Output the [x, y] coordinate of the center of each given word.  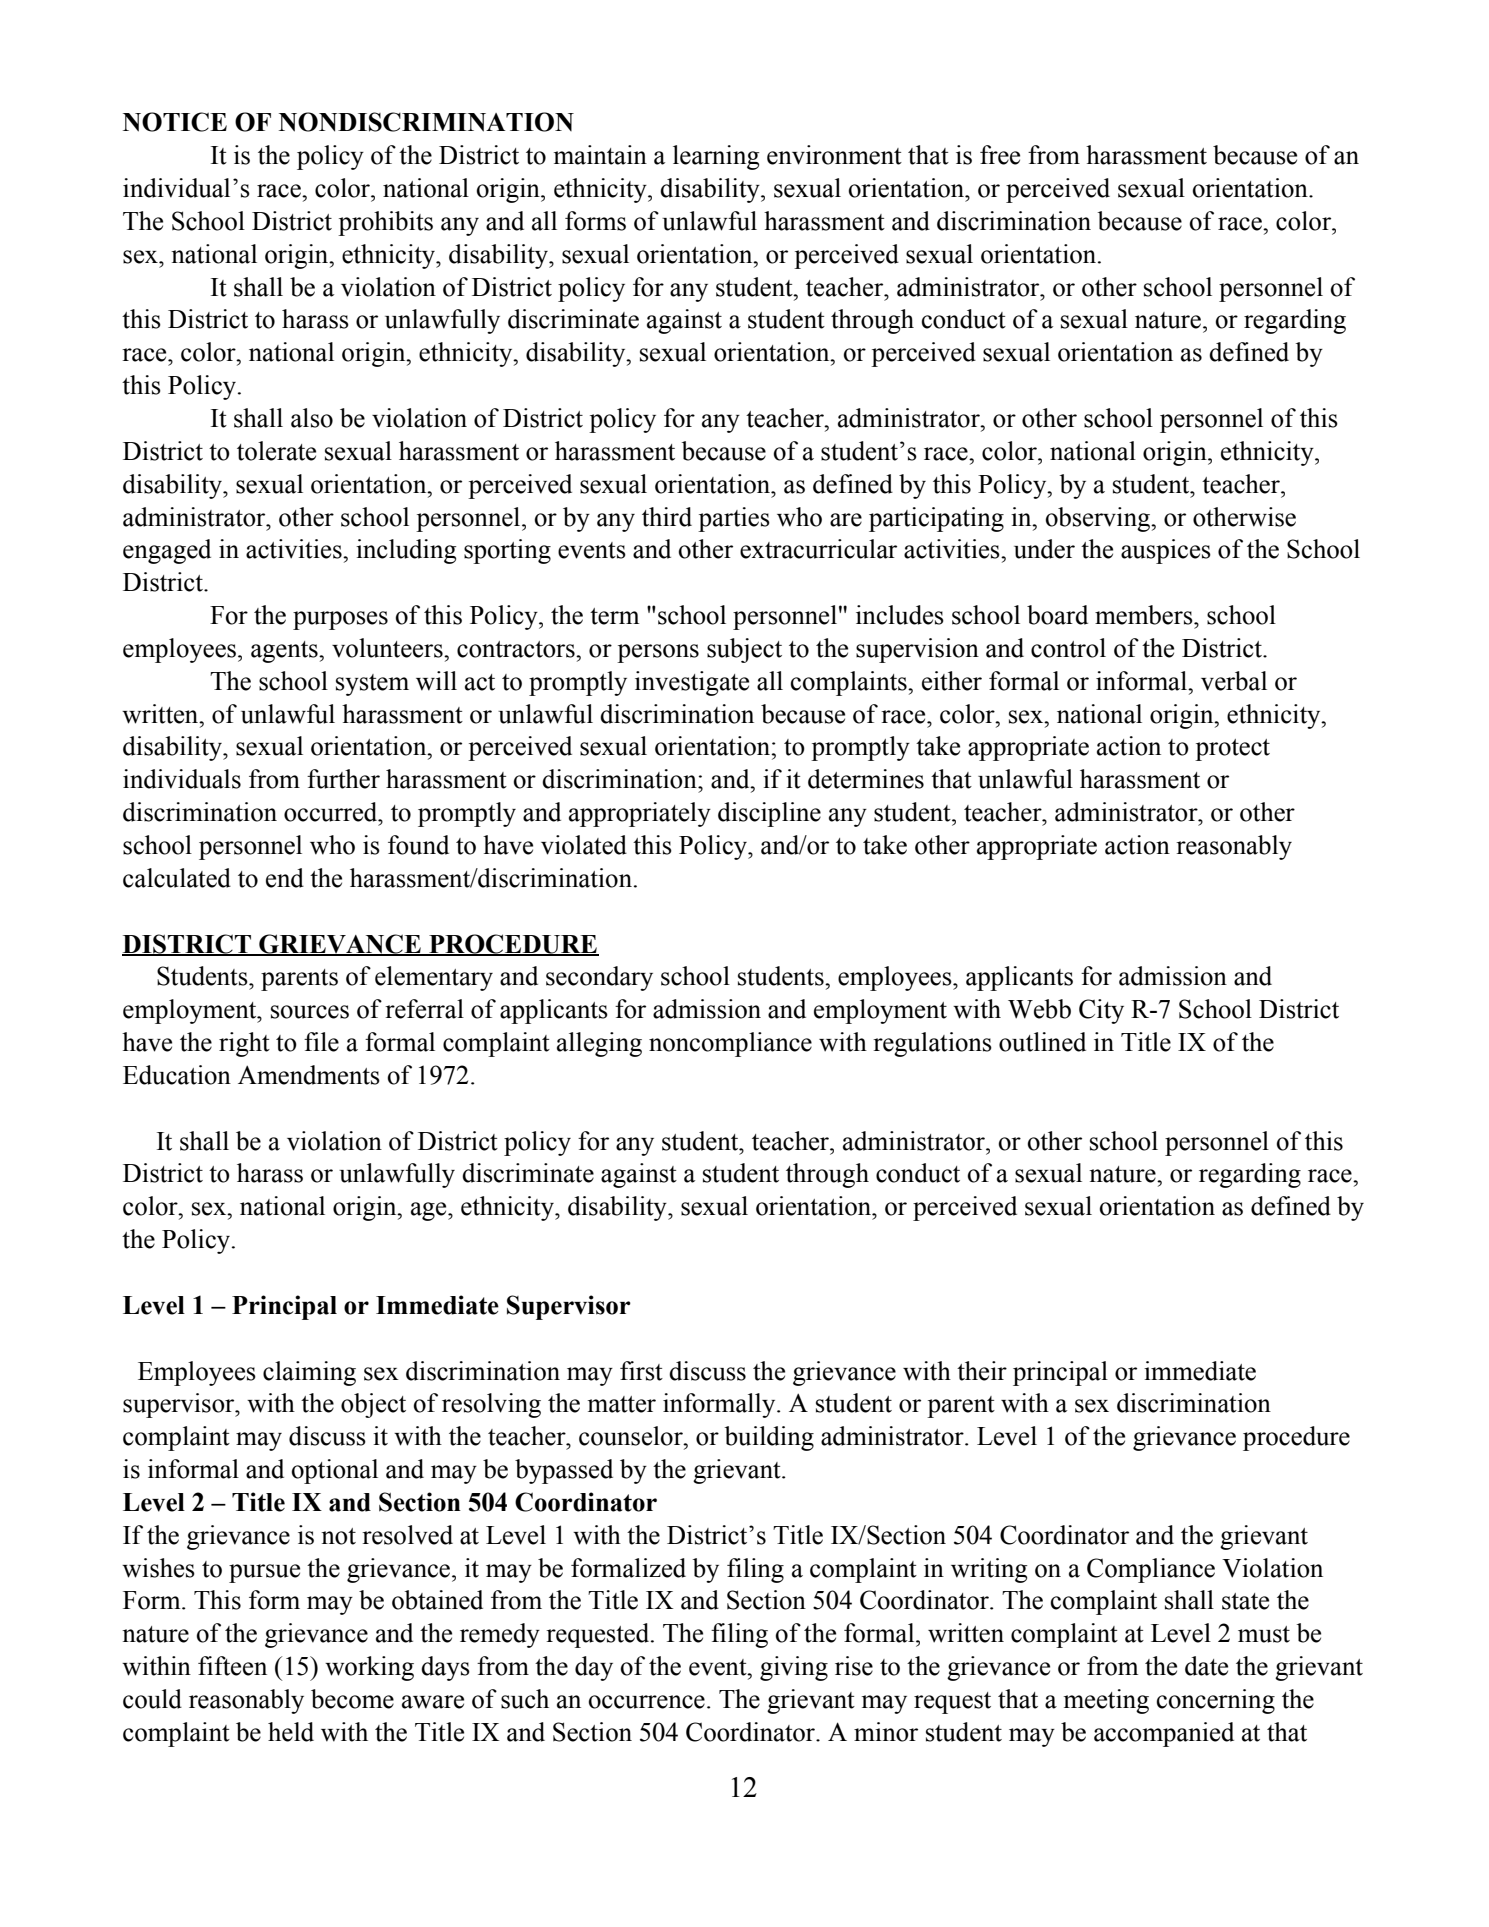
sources [310, 1012]
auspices [1166, 551]
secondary [599, 978]
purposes [340, 620]
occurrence [647, 1702]
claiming [309, 1373]
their [982, 1371]
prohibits [385, 223]
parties [734, 519]
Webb [1039, 1009]
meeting [1106, 1701]
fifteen [232, 1666]
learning [716, 157]
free [1000, 155]
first [641, 1371]
